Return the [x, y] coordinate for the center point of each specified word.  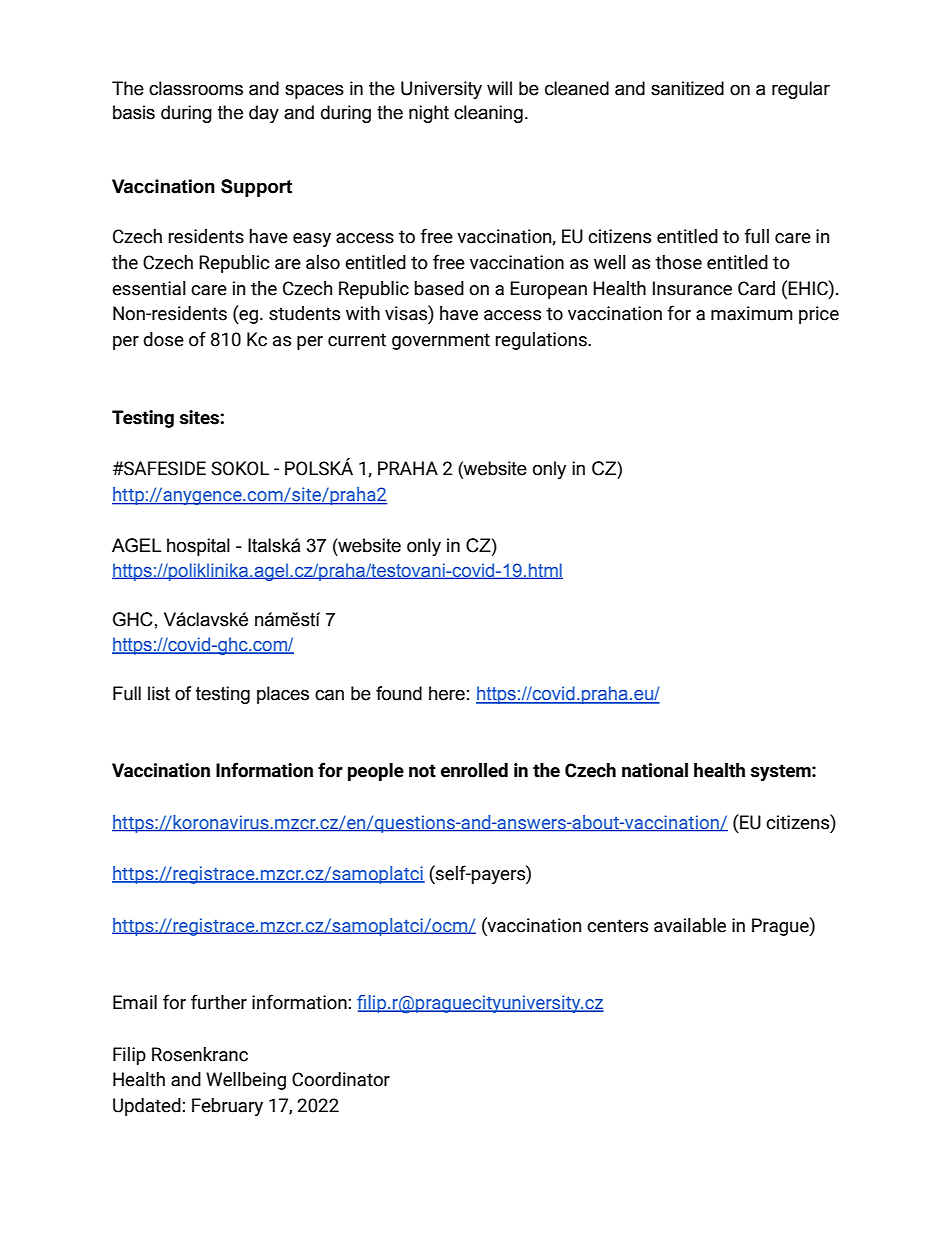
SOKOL [240, 468]
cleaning [488, 114]
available [690, 925]
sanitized [687, 88]
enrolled [474, 770]
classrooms [196, 88]
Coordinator [341, 1079]
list [159, 693]
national [655, 770]
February [227, 1107]
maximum [752, 313]
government [441, 341]
